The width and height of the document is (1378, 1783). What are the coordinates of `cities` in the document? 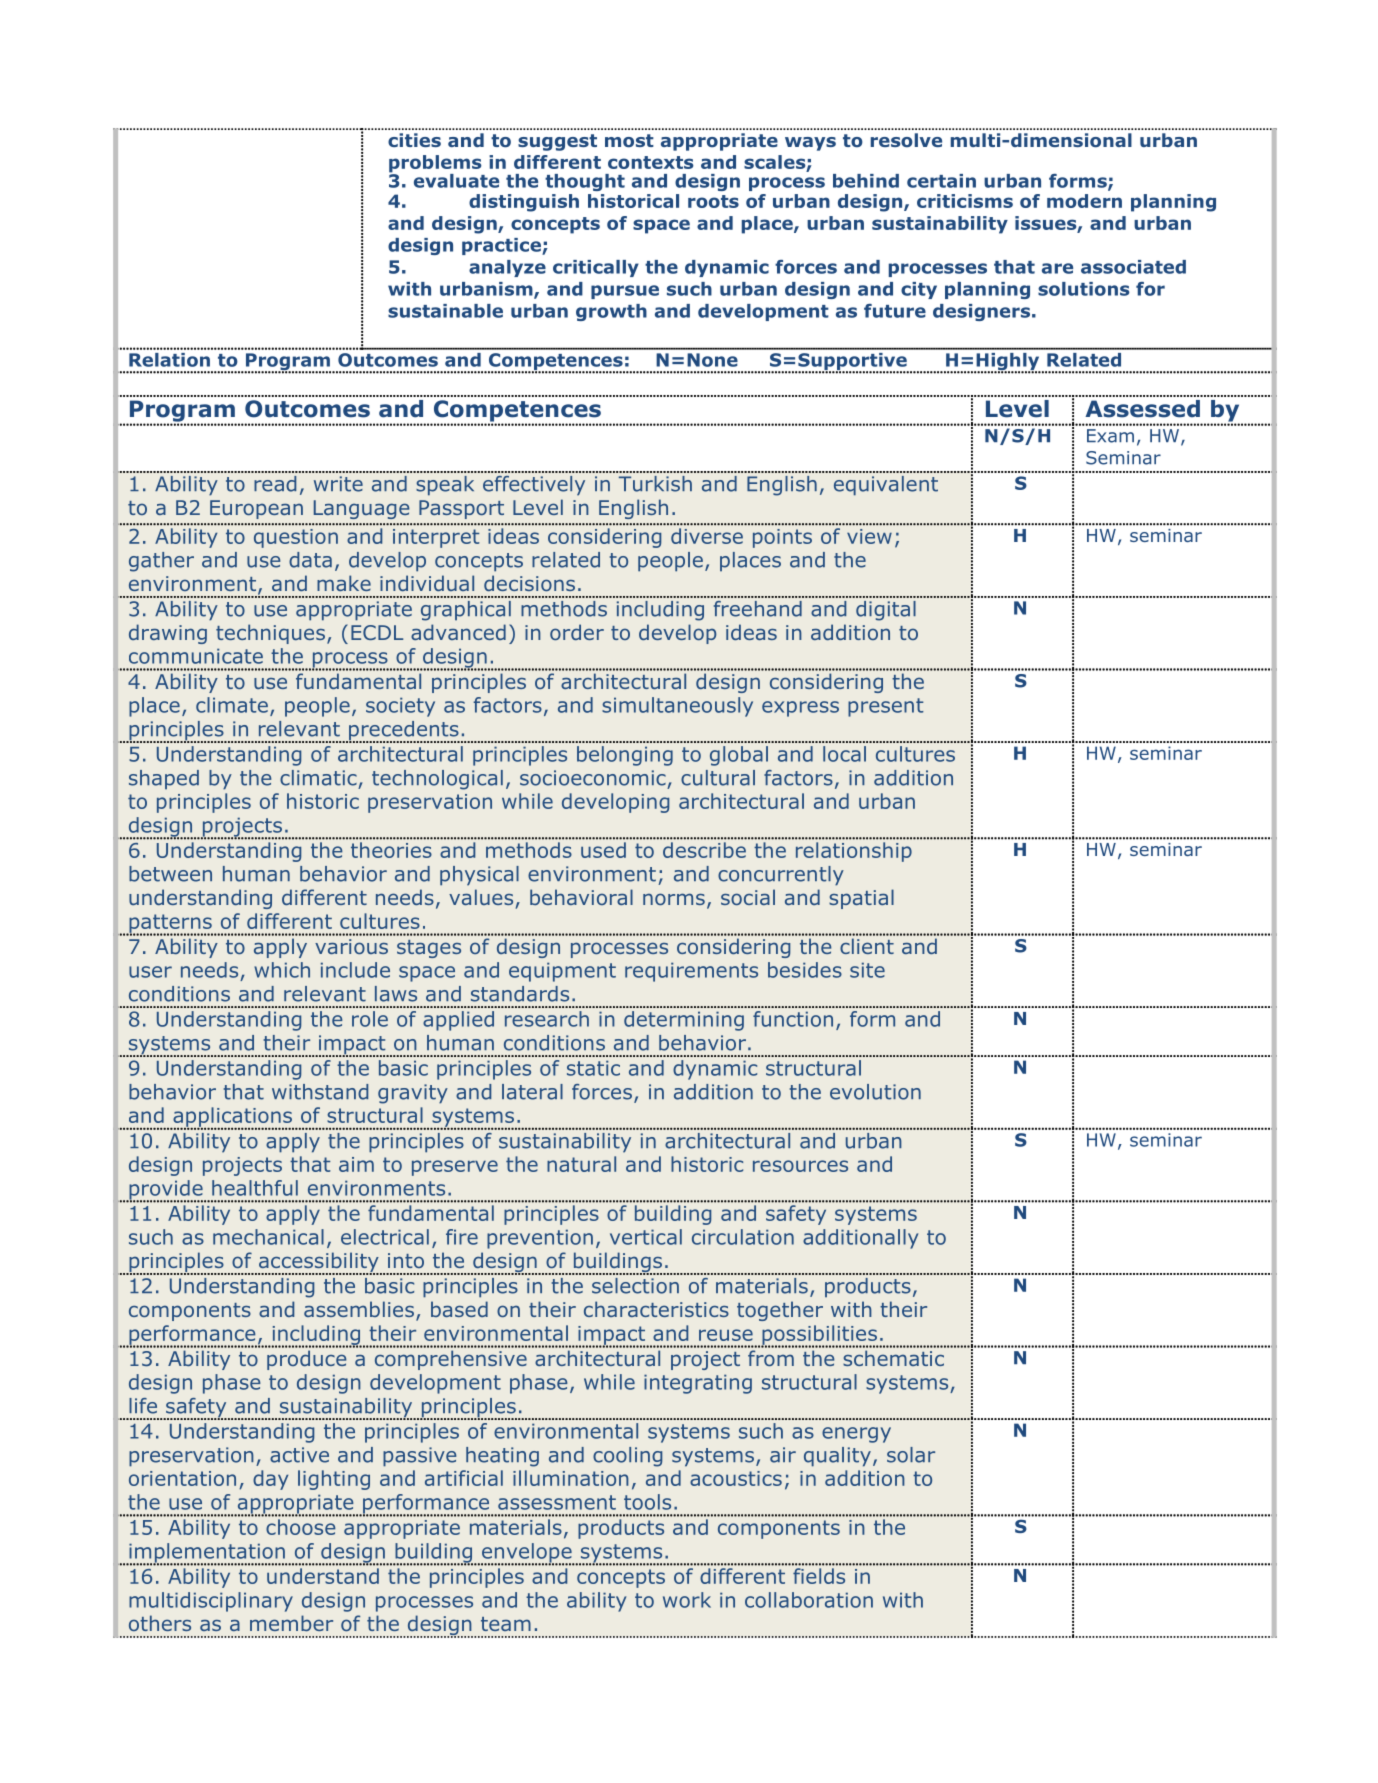 It's located at (414, 140).
